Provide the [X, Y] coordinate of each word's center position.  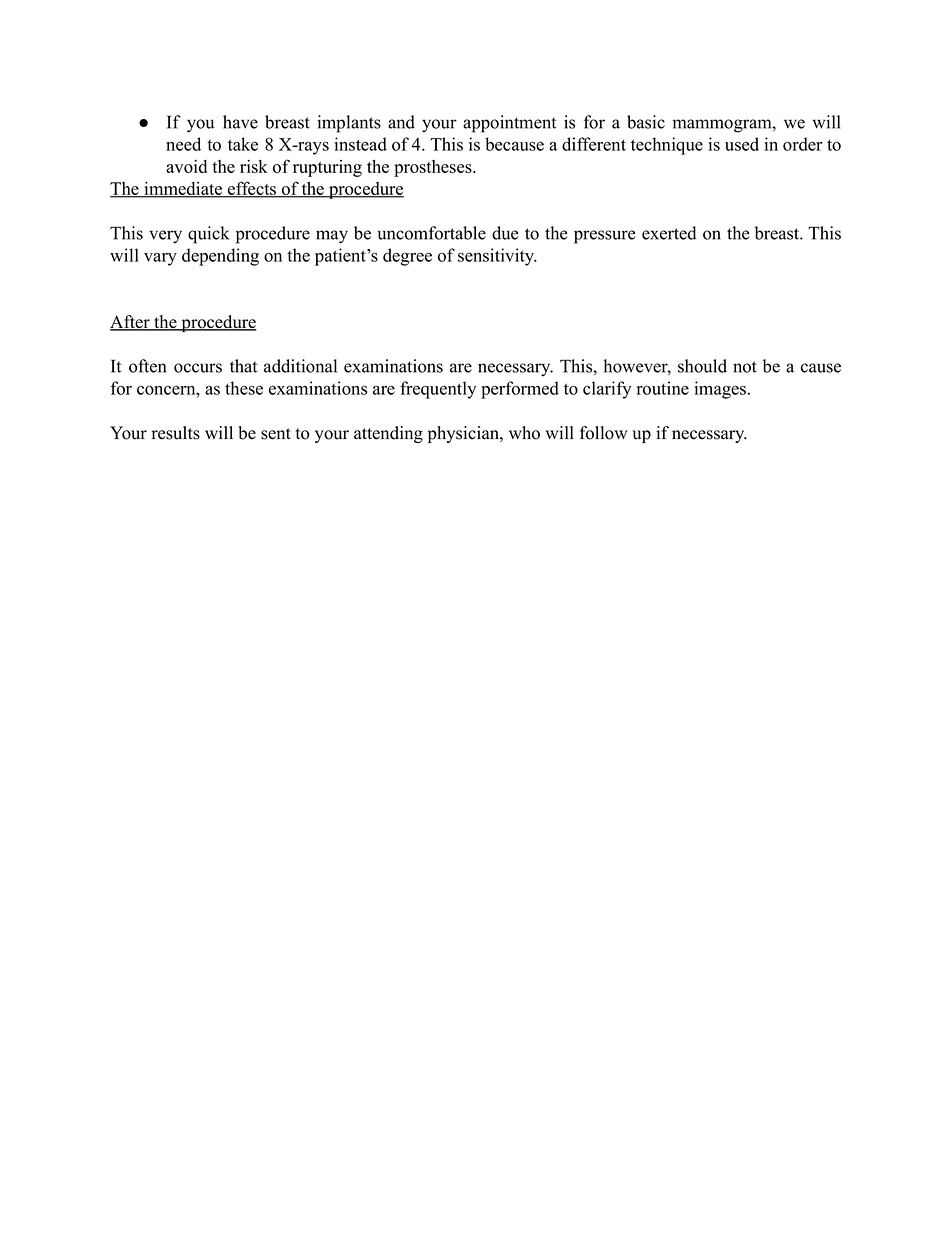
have [240, 122]
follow [603, 433]
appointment [509, 124]
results [175, 433]
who [524, 433]
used [742, 144]
